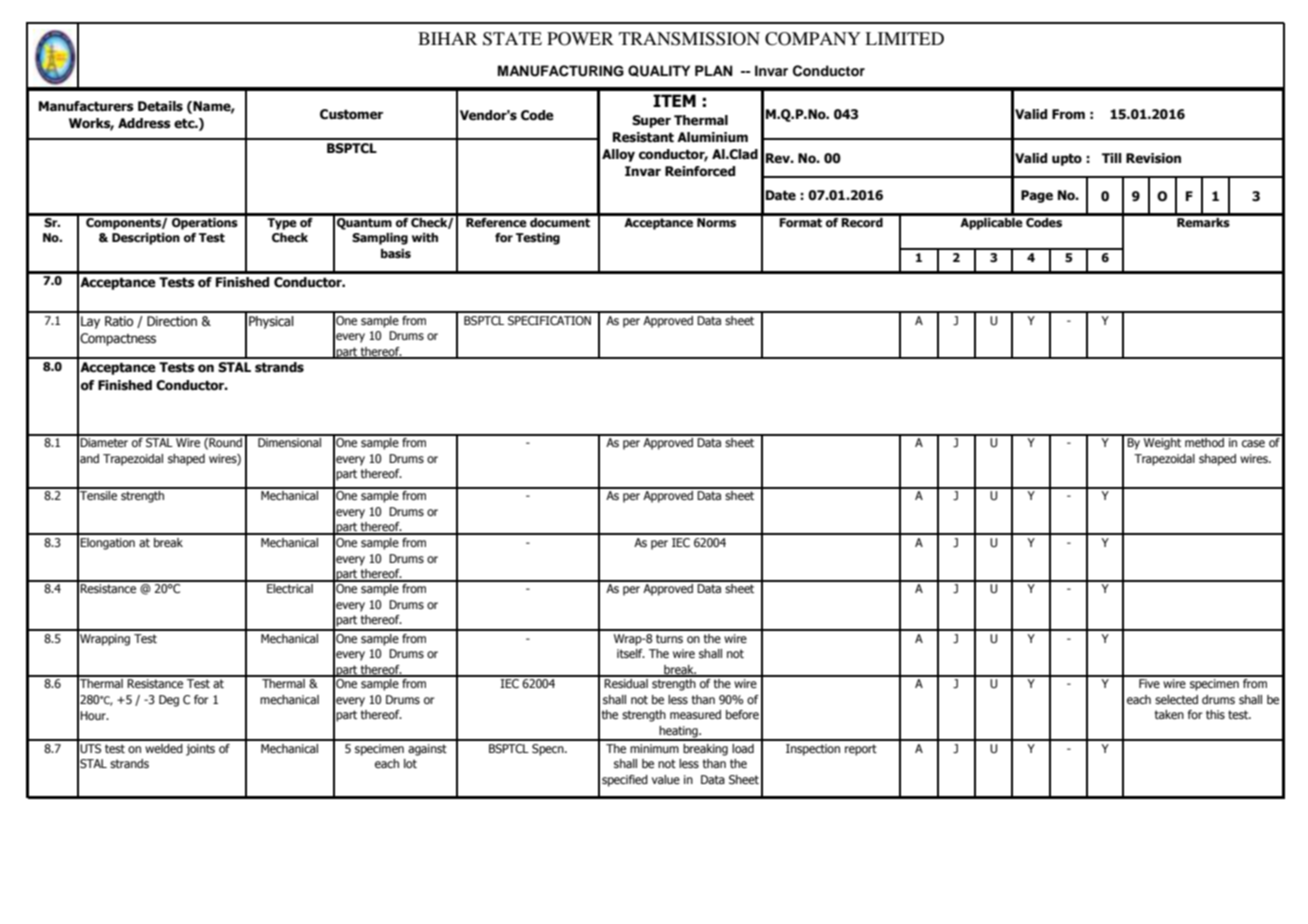 This screenshot has height=924, width=1308. I want to click on Deg, so click(169, 701).
